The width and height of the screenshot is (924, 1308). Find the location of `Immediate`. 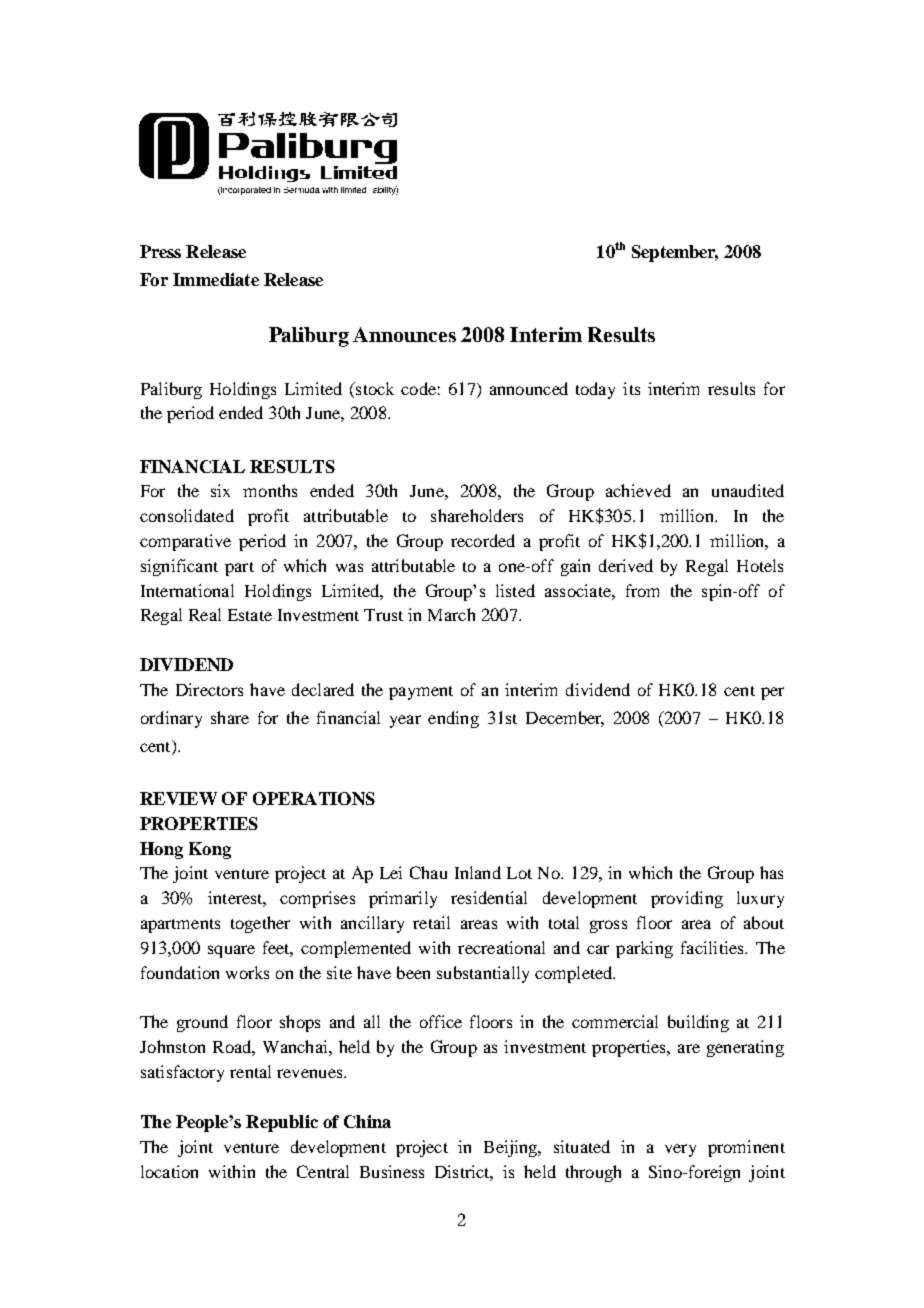

Immediate is located at coordinates (216, 279).
